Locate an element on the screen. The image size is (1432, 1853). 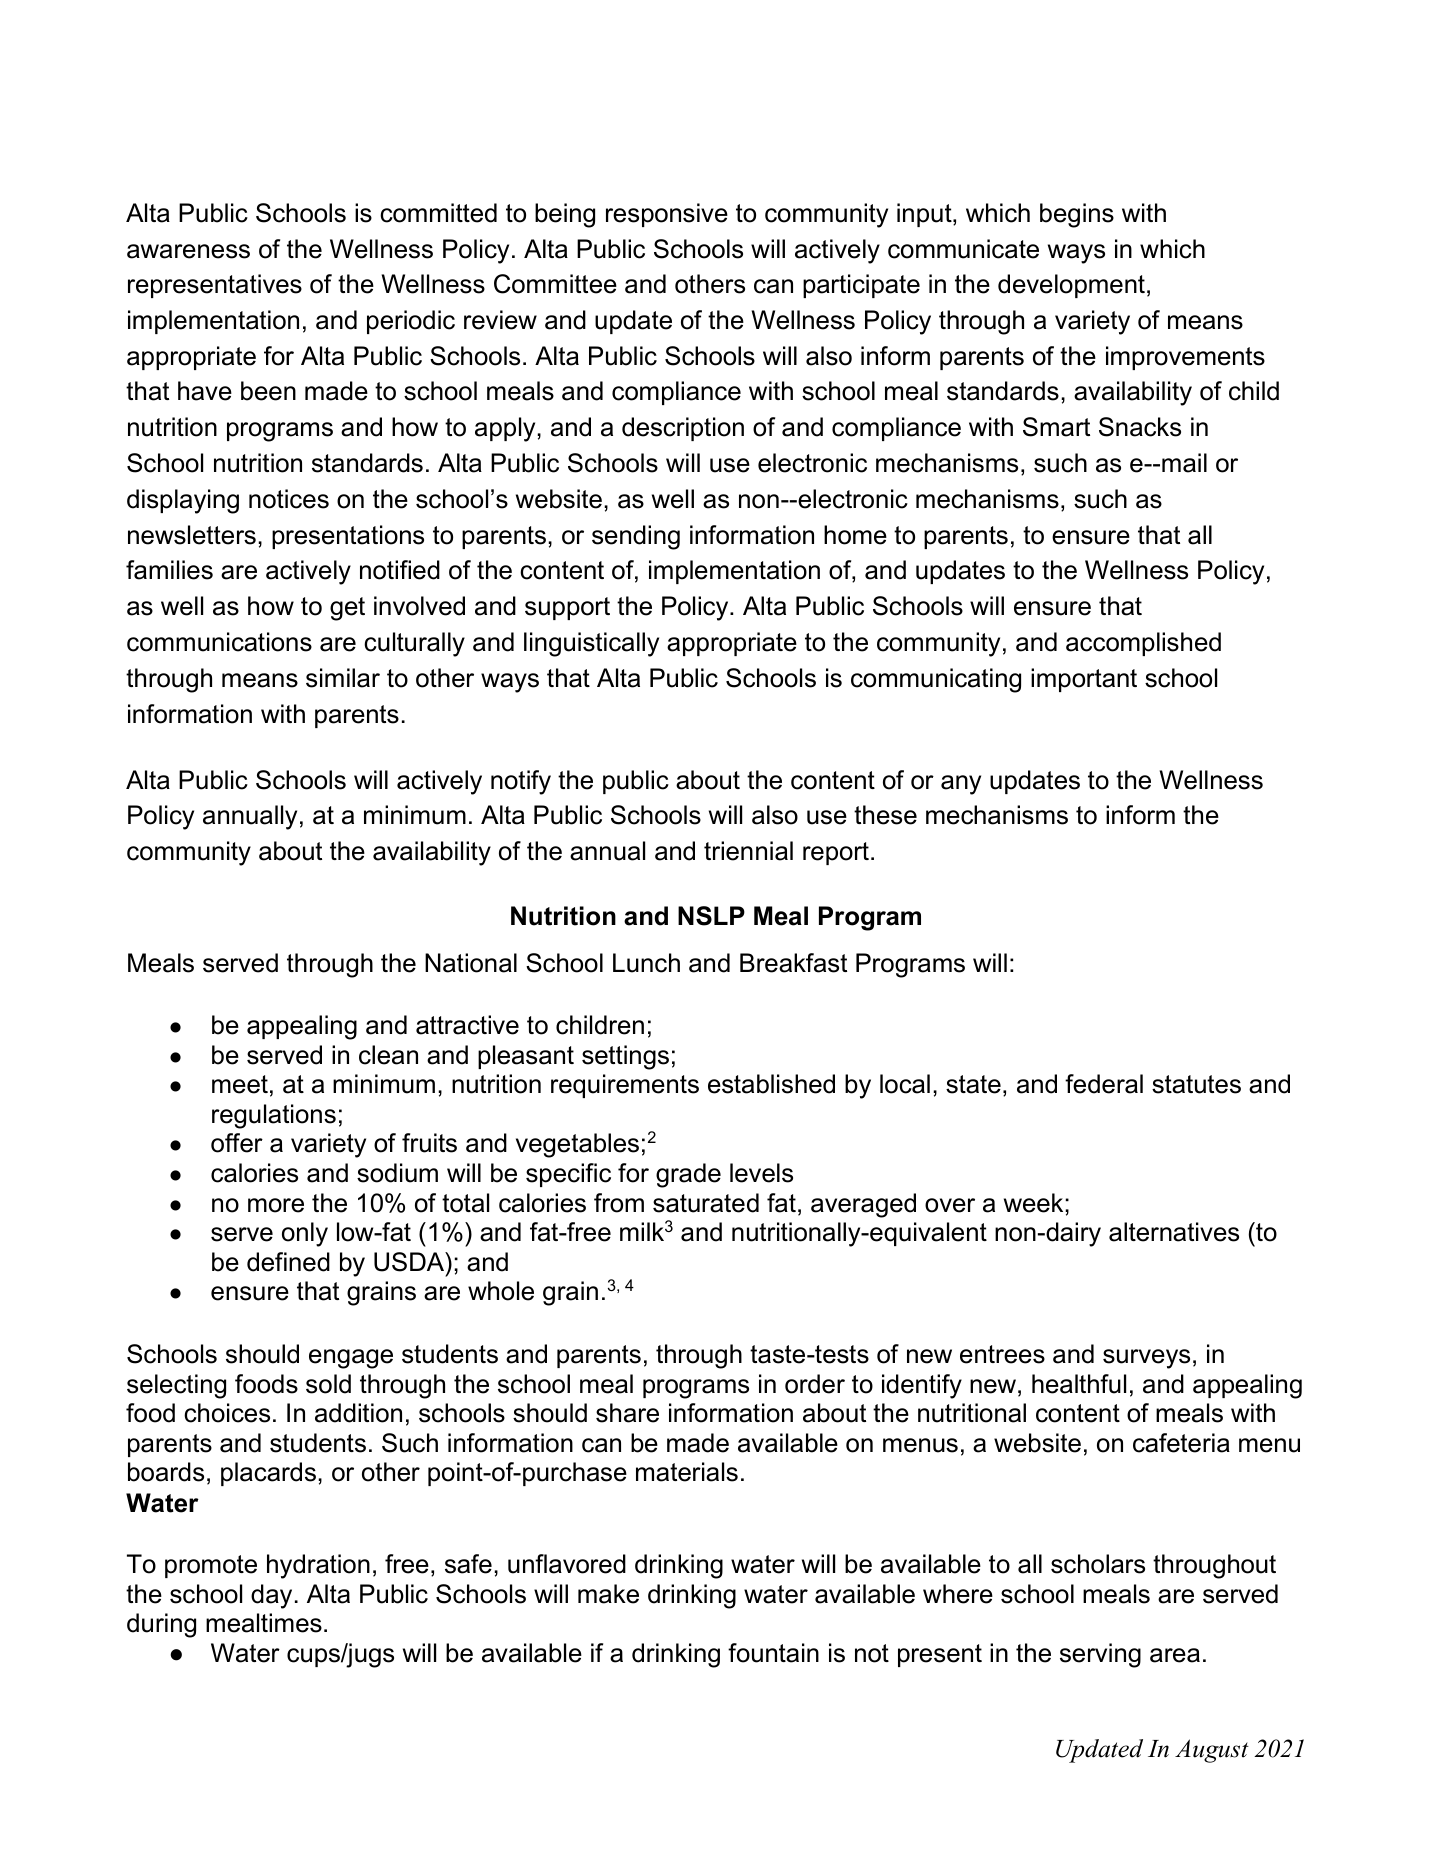
report is located at coordinates (836, 853).
